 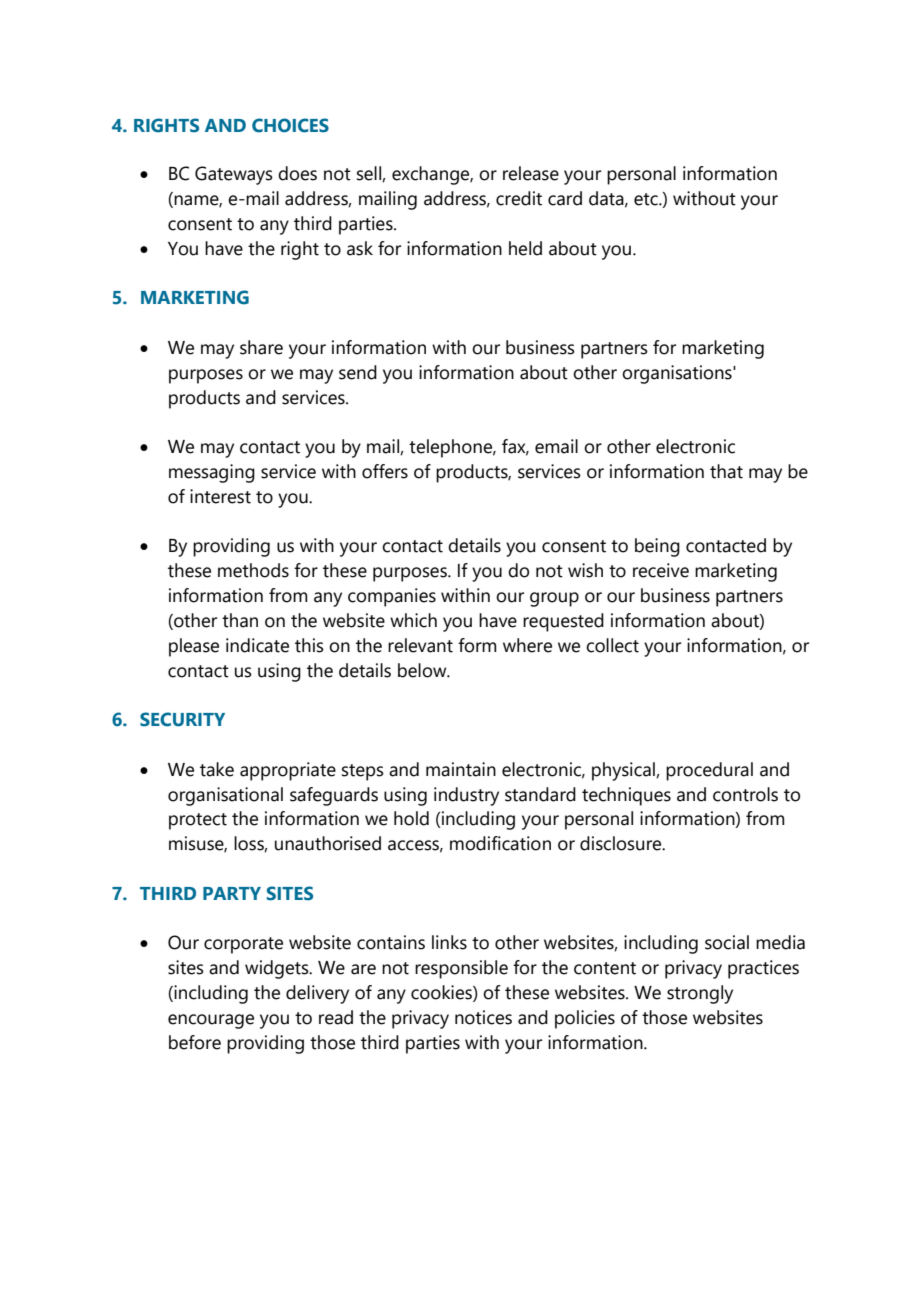 What do you see at coordinates (234, 175) in the screenshot?
I see `Gateways` at bounding box center [234, 175].
